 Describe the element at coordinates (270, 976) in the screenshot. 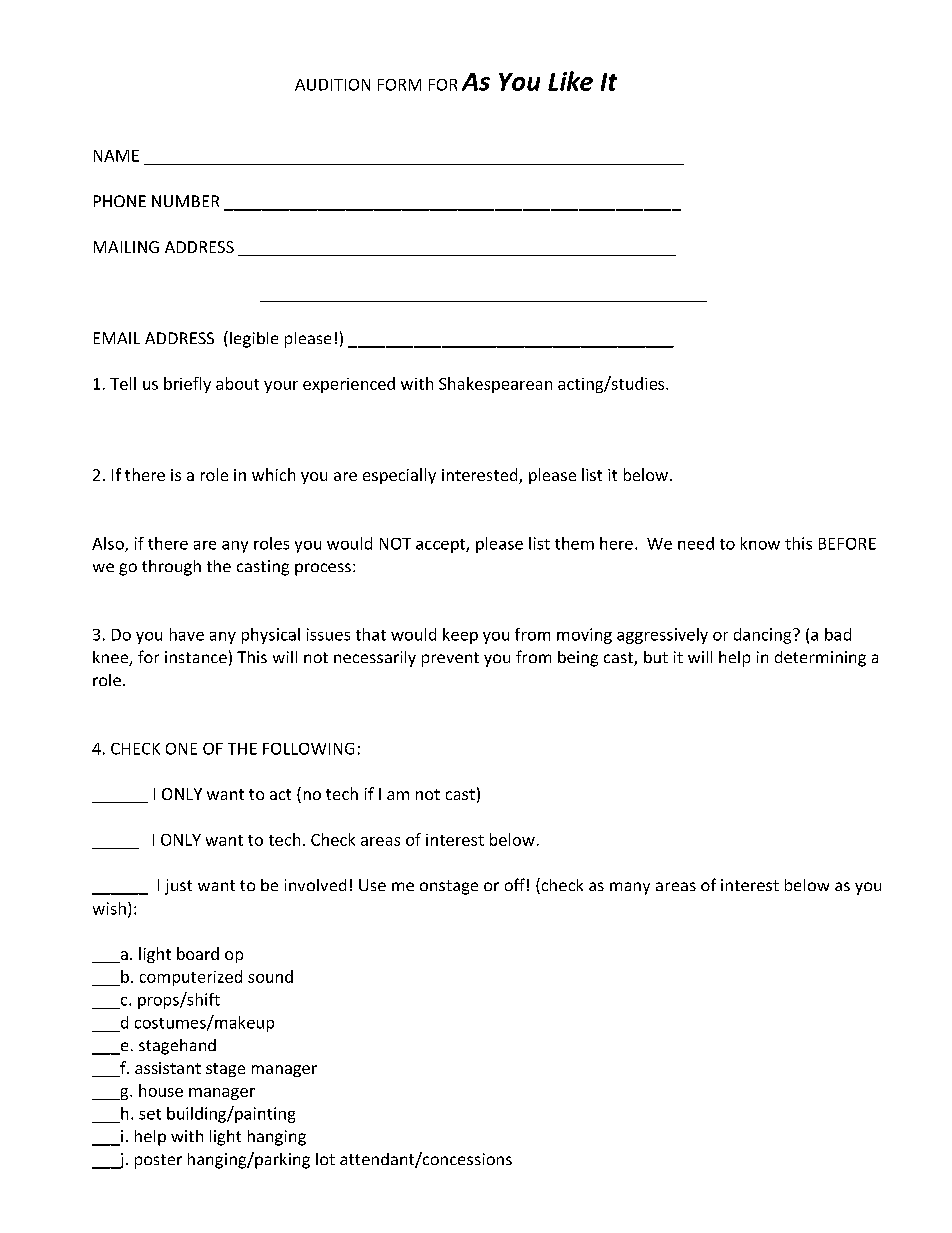

I see `sound` at that location.
